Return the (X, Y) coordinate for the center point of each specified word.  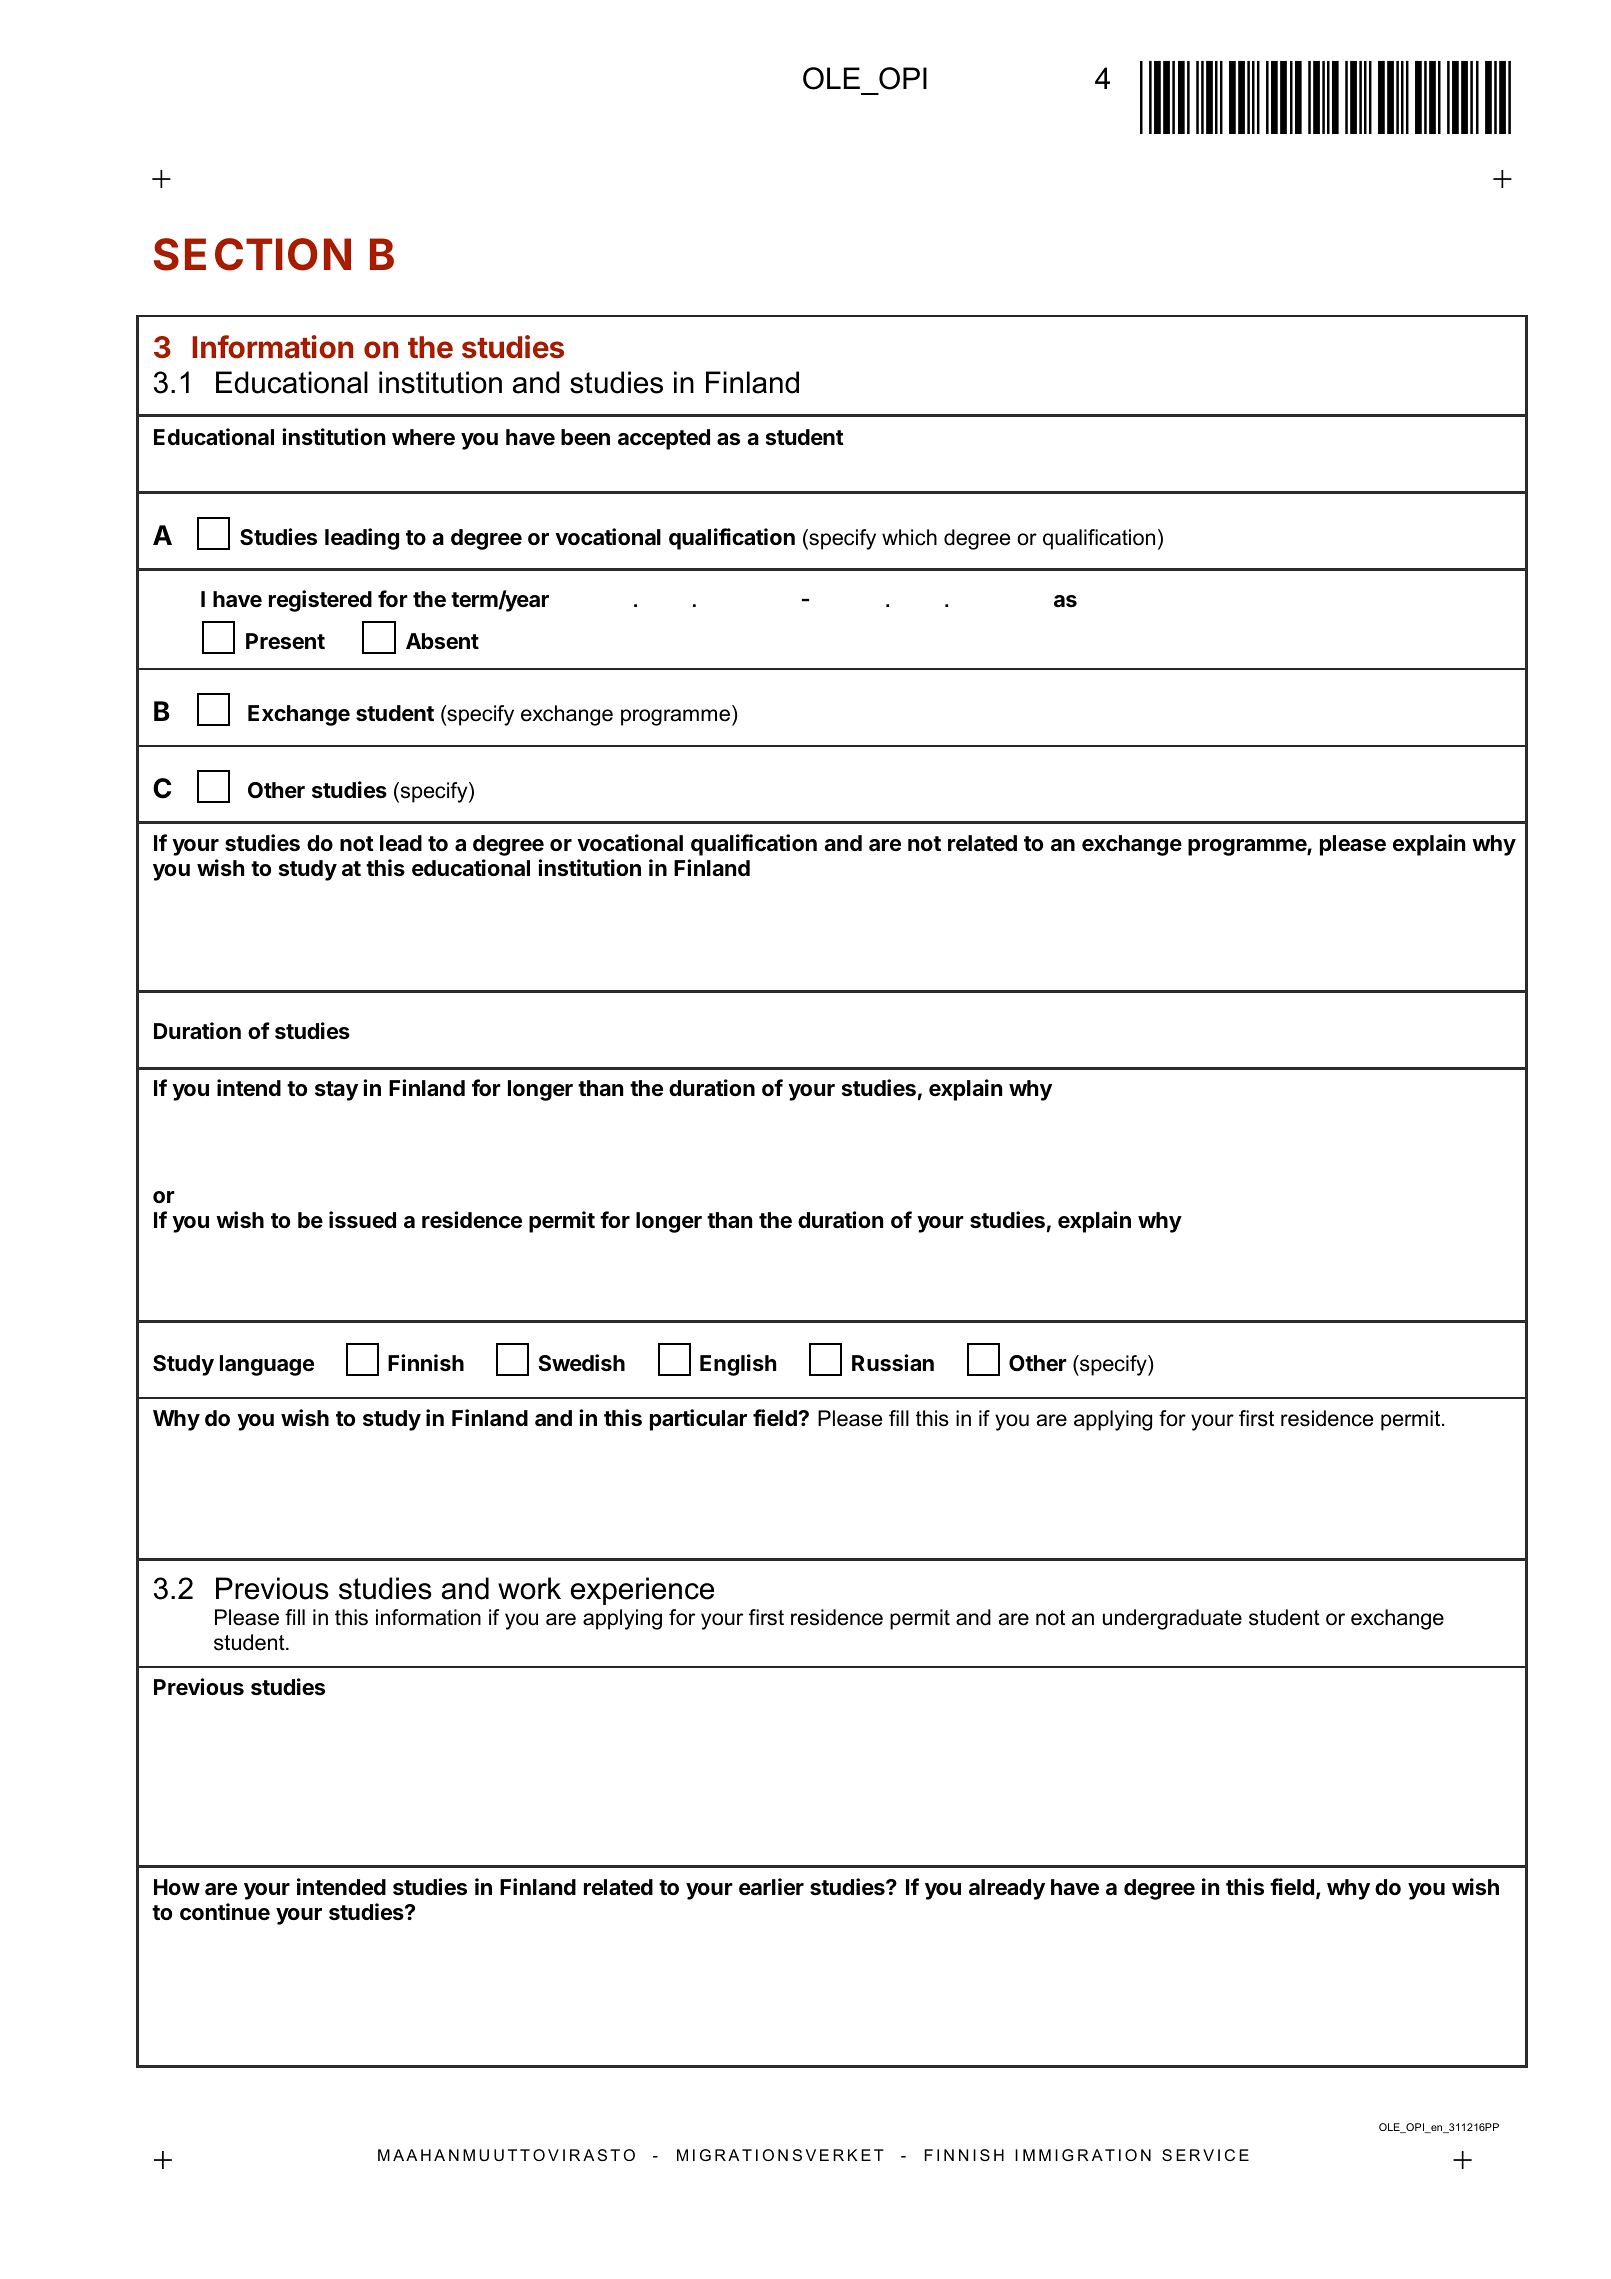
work (529, 1588)
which (909, 537)
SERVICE (1205, 2155)
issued (362, 1220)
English (738, 1365)
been (585, 437)
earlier (771, 1886)
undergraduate (1172, 1619)
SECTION (252, 254)
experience (642, 1591)
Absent (442, 641)
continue (225, 1912)
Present (285, 641)
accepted (664, 439)
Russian (893, 1363)
